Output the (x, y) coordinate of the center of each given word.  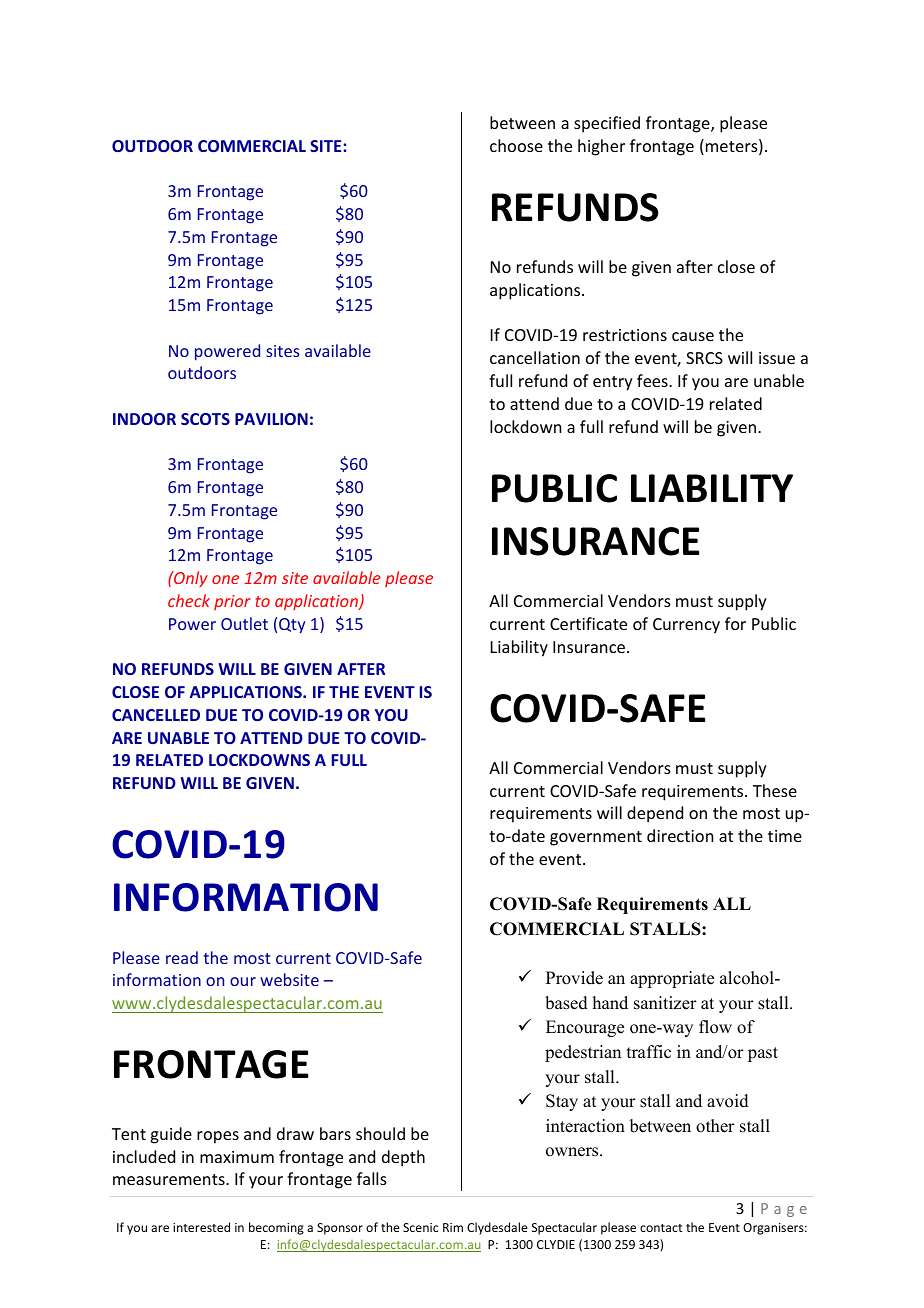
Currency (686, 626)
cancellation (535, 357)
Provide (574, 978)
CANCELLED (156, 715)
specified (607, 124)
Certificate (588, 623)
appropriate (672, 979)
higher (601, 147)
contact (661, 1228)
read (182, 957)
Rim (453, 1227)
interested (201, 1227)
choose (516, 145)
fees (653, 380)
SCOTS (205, 419)
